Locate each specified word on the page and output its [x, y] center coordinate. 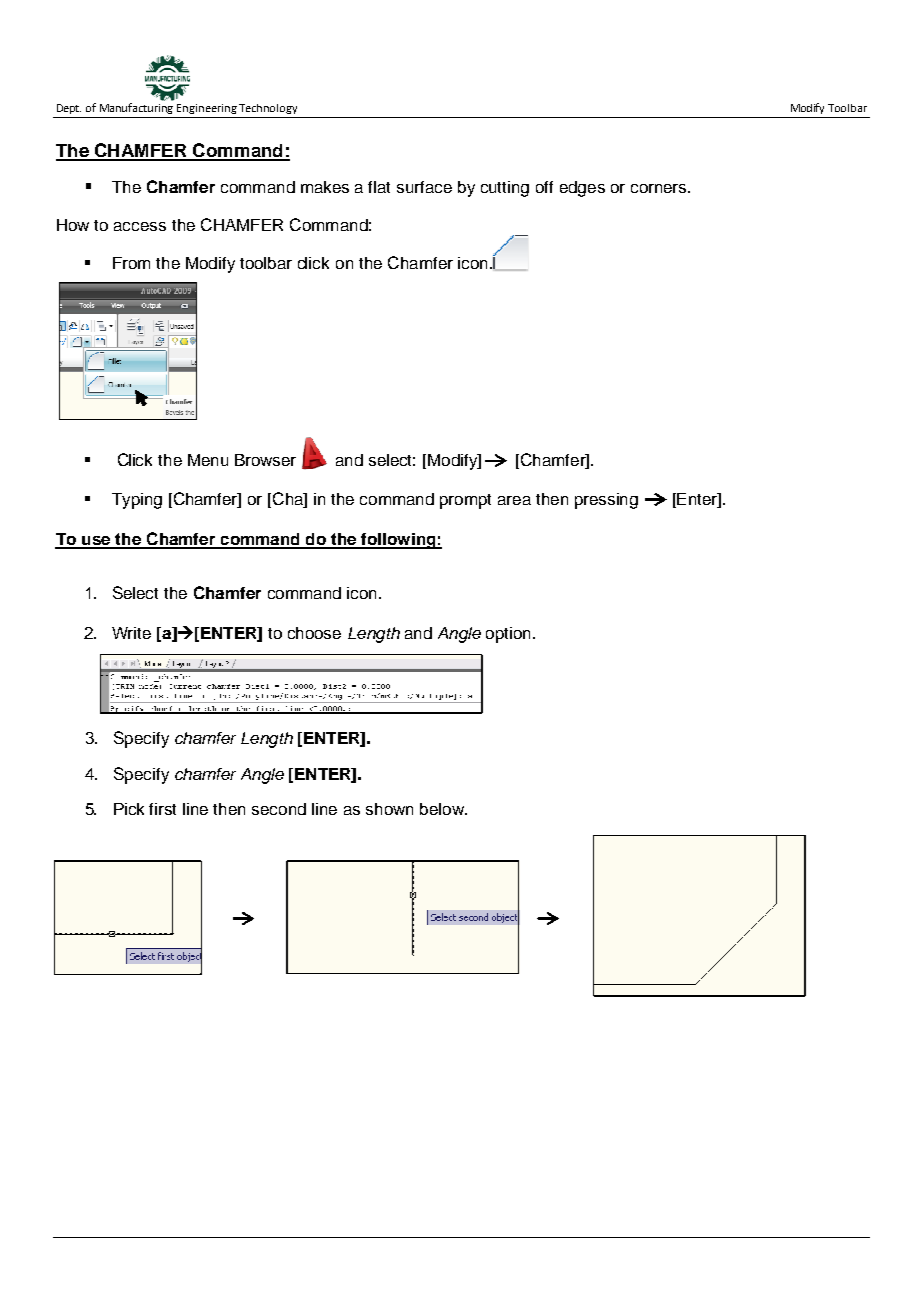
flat [379, 187]
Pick [129, 809]
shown [389, 809]
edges [582, 189]
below [443, 809]
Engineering [207, 109]
